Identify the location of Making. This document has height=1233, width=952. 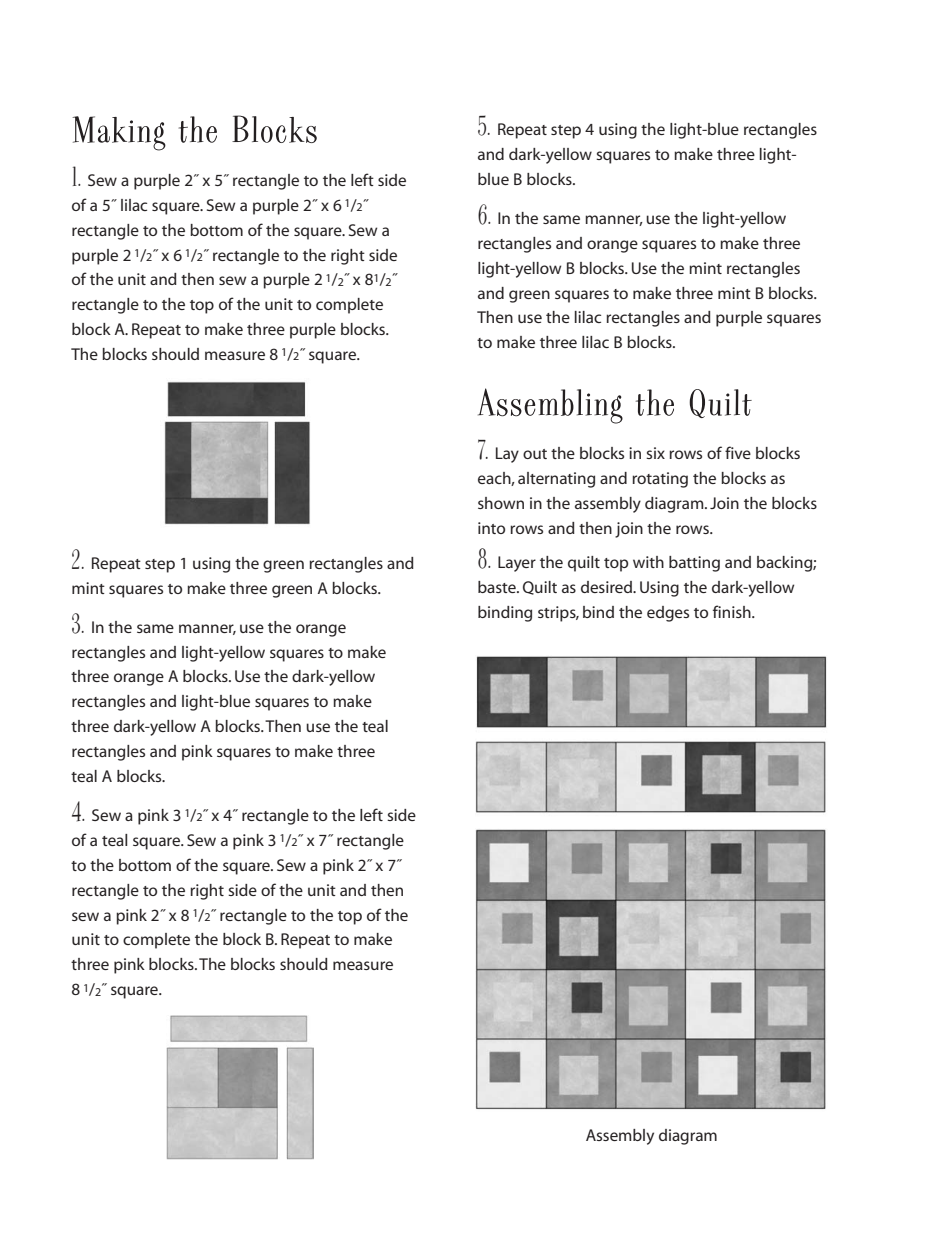
(119, 133).
